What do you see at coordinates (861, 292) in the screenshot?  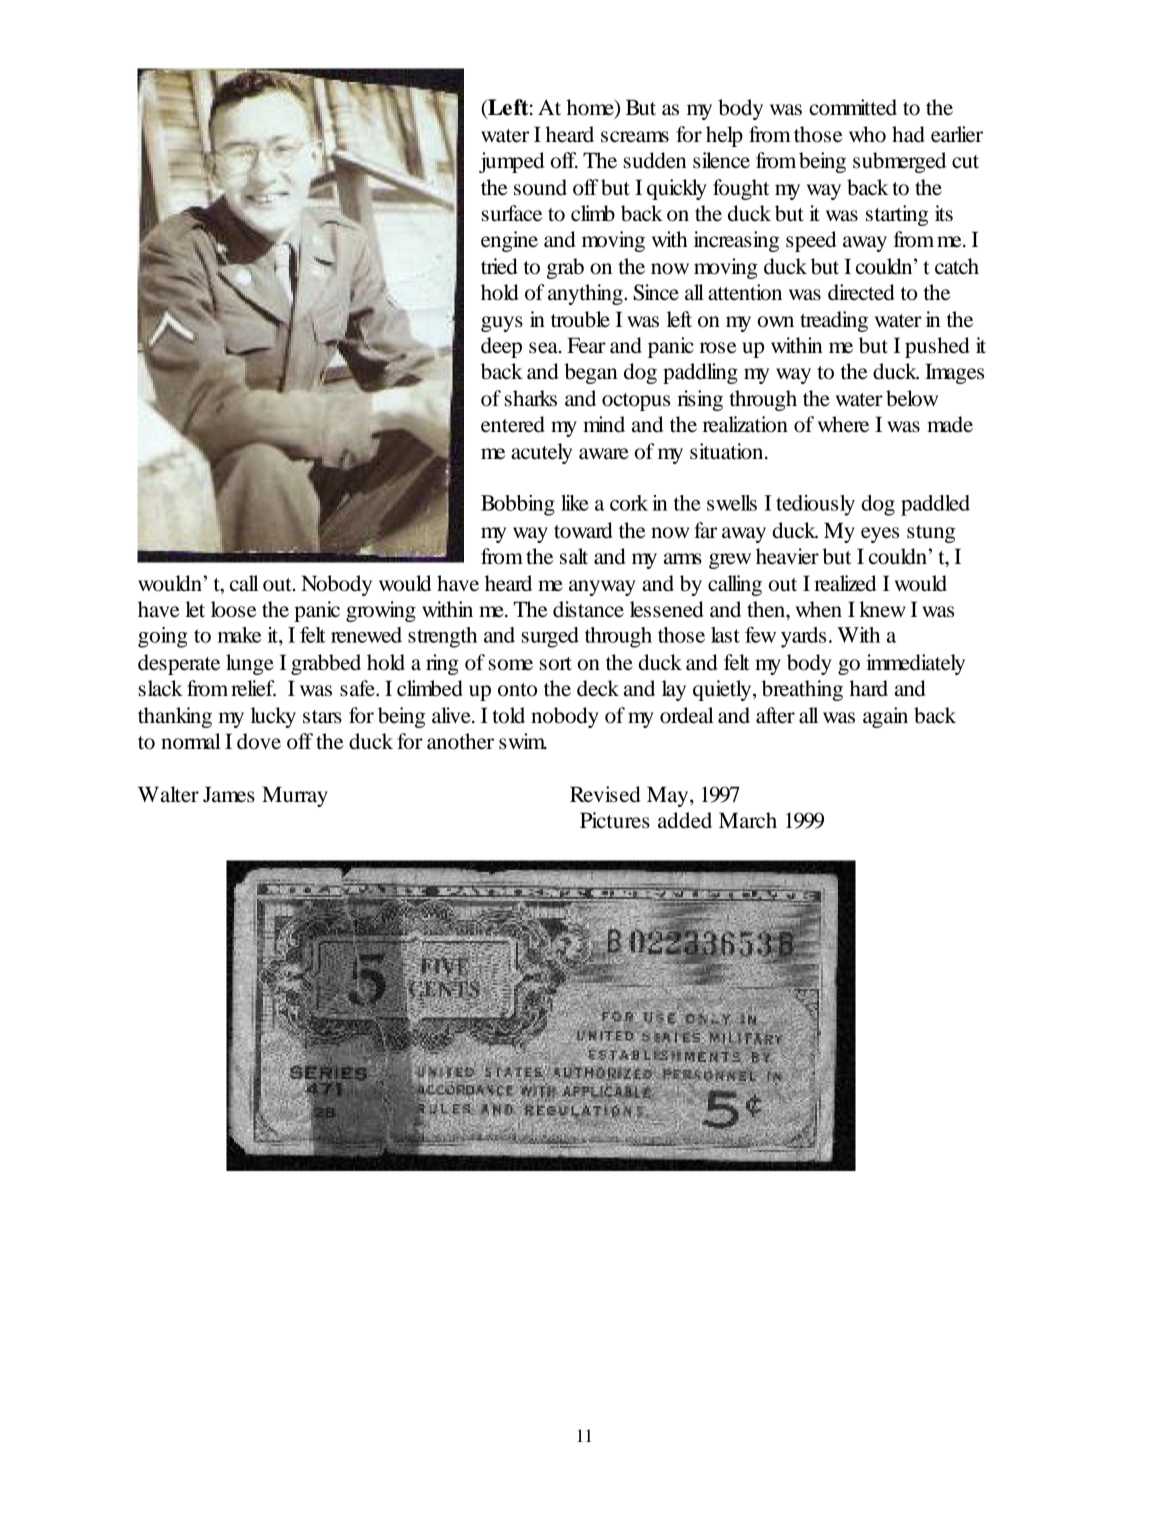 I see `directed` at bounding box center [861, 292].
